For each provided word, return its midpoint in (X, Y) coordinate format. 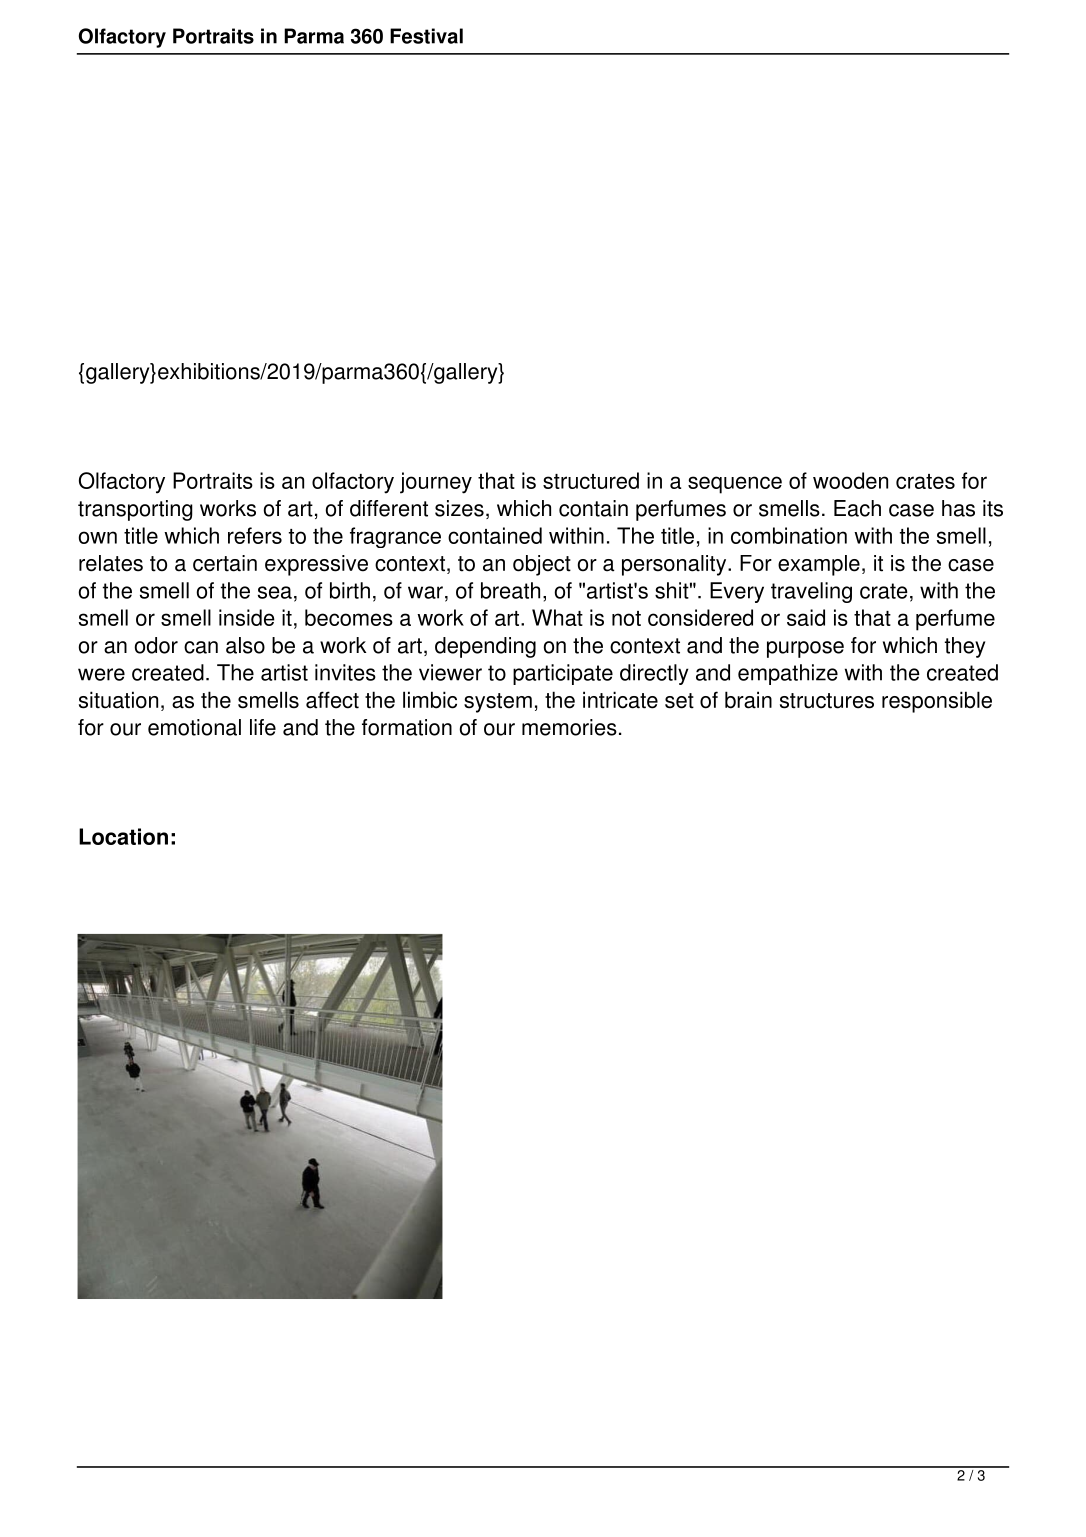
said (806, 617)
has (958, 508)
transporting (135, 510)
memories (569, 727)
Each (857, 508)
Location (123, 836)
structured (591, 480)
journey (436, 483)
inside (247, 617)
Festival (426, 36)
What (557, 617)
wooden (850, 480)
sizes (459, 508)
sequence (735, 485)
